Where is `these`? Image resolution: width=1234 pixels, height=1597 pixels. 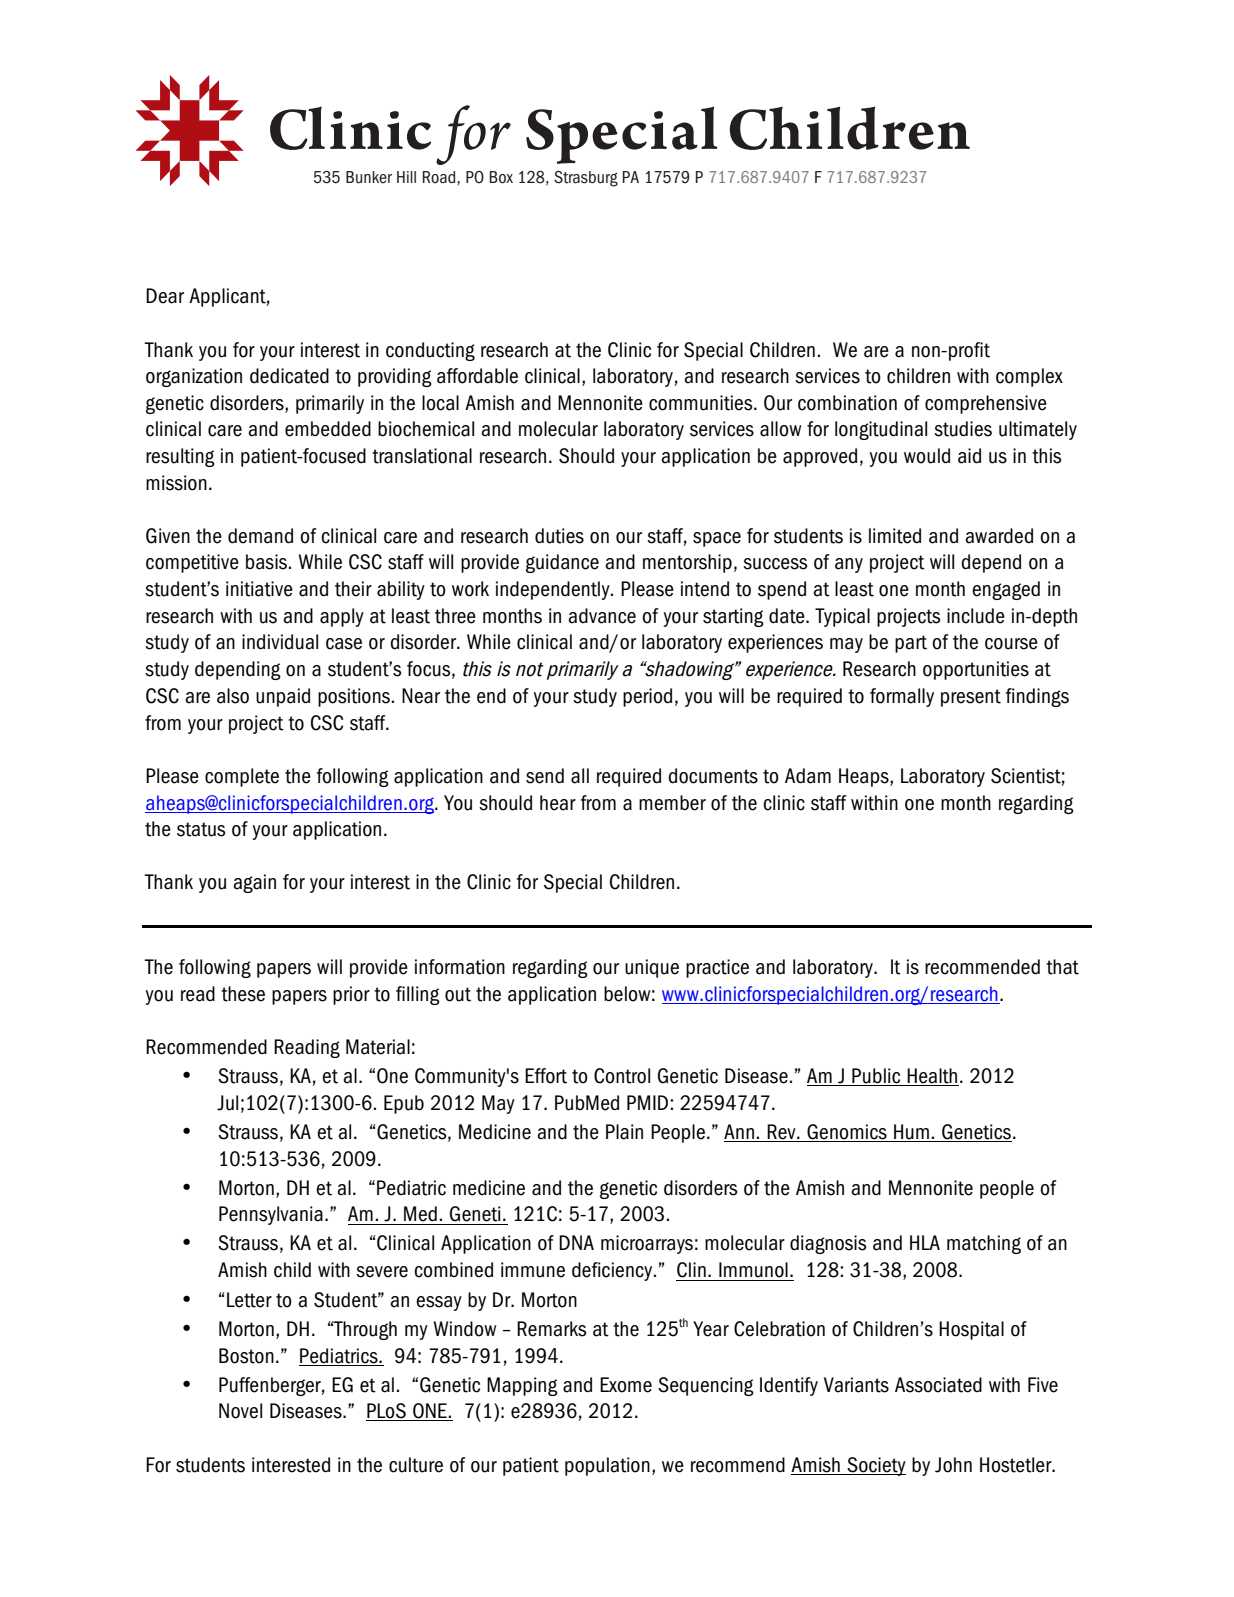
these is located at coordinates (243, 994).
